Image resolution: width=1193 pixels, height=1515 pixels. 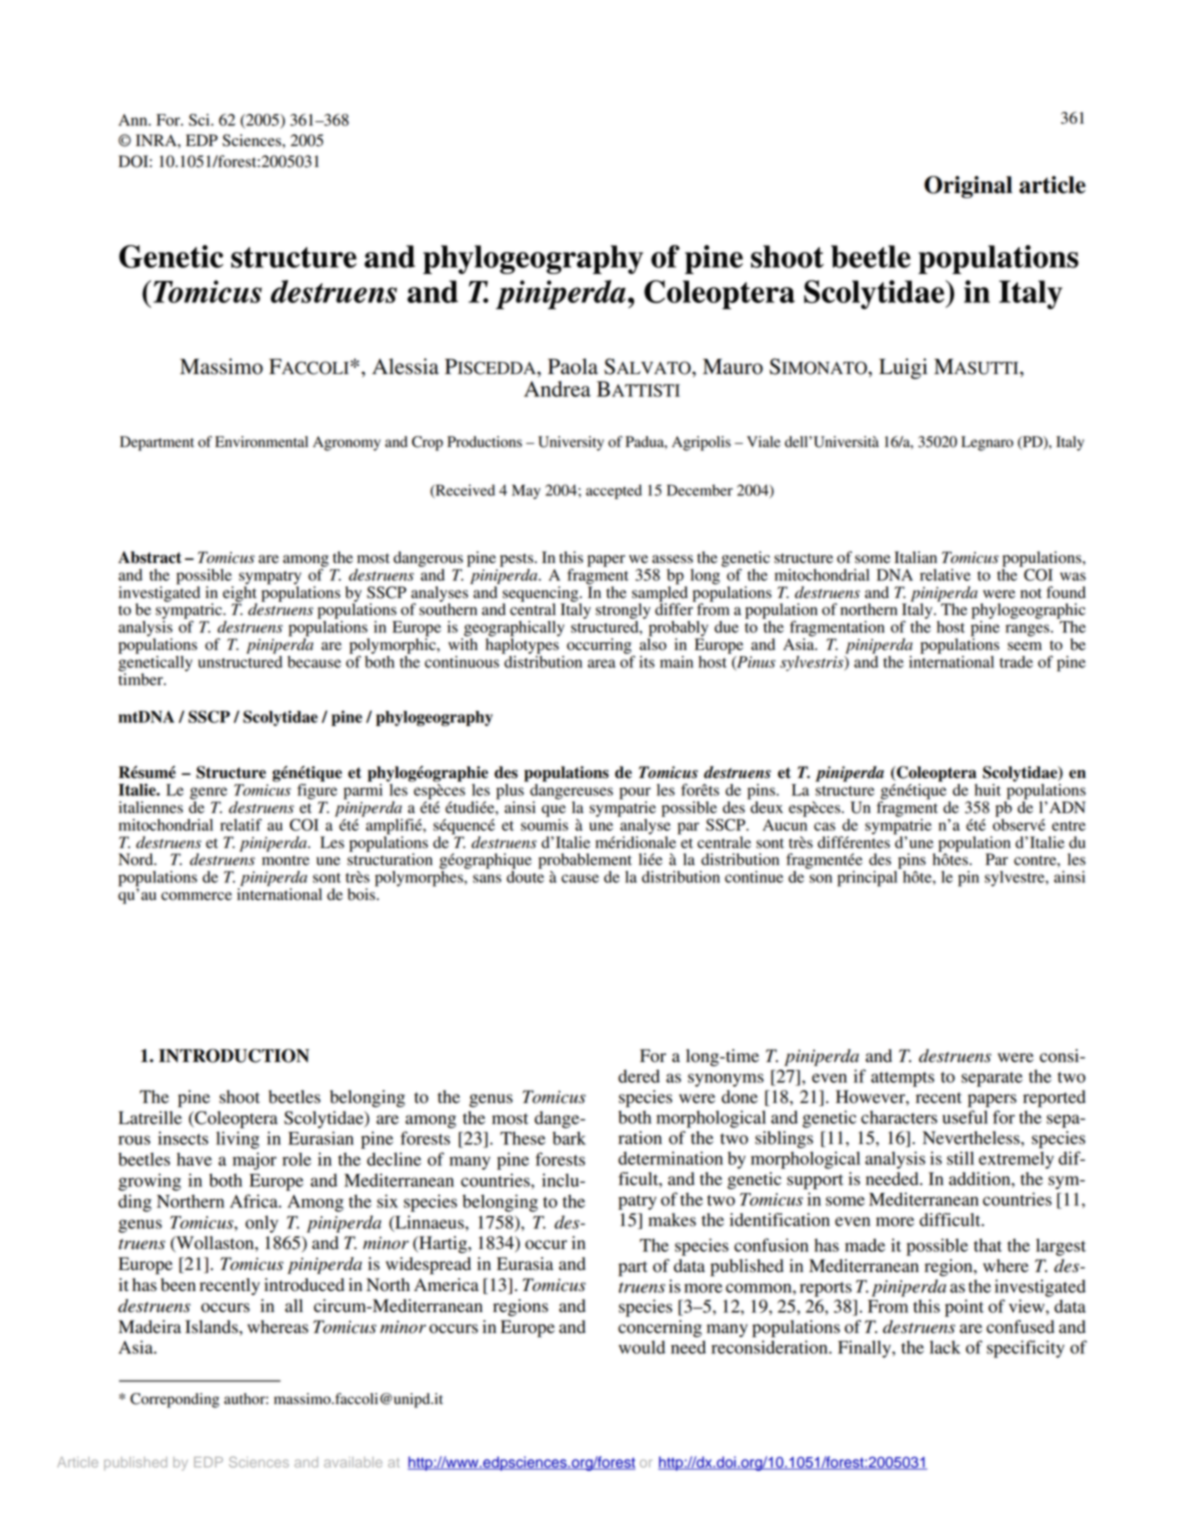 What do you see at coordinates (968, 187) in the image?
I see `Original` at bounding box center [968, 187].
